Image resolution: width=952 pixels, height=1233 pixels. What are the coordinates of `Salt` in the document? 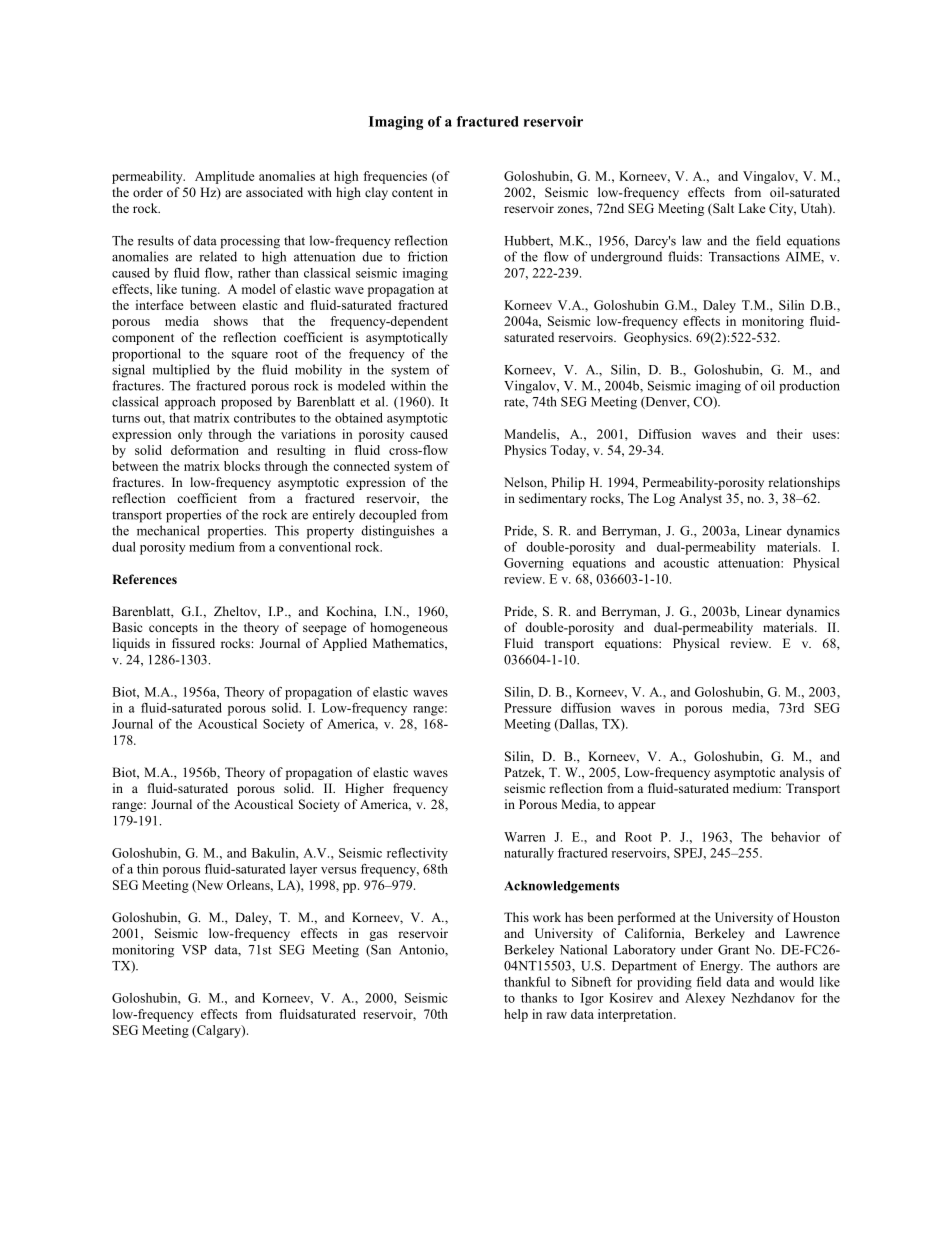 It's located at (722, 209).
